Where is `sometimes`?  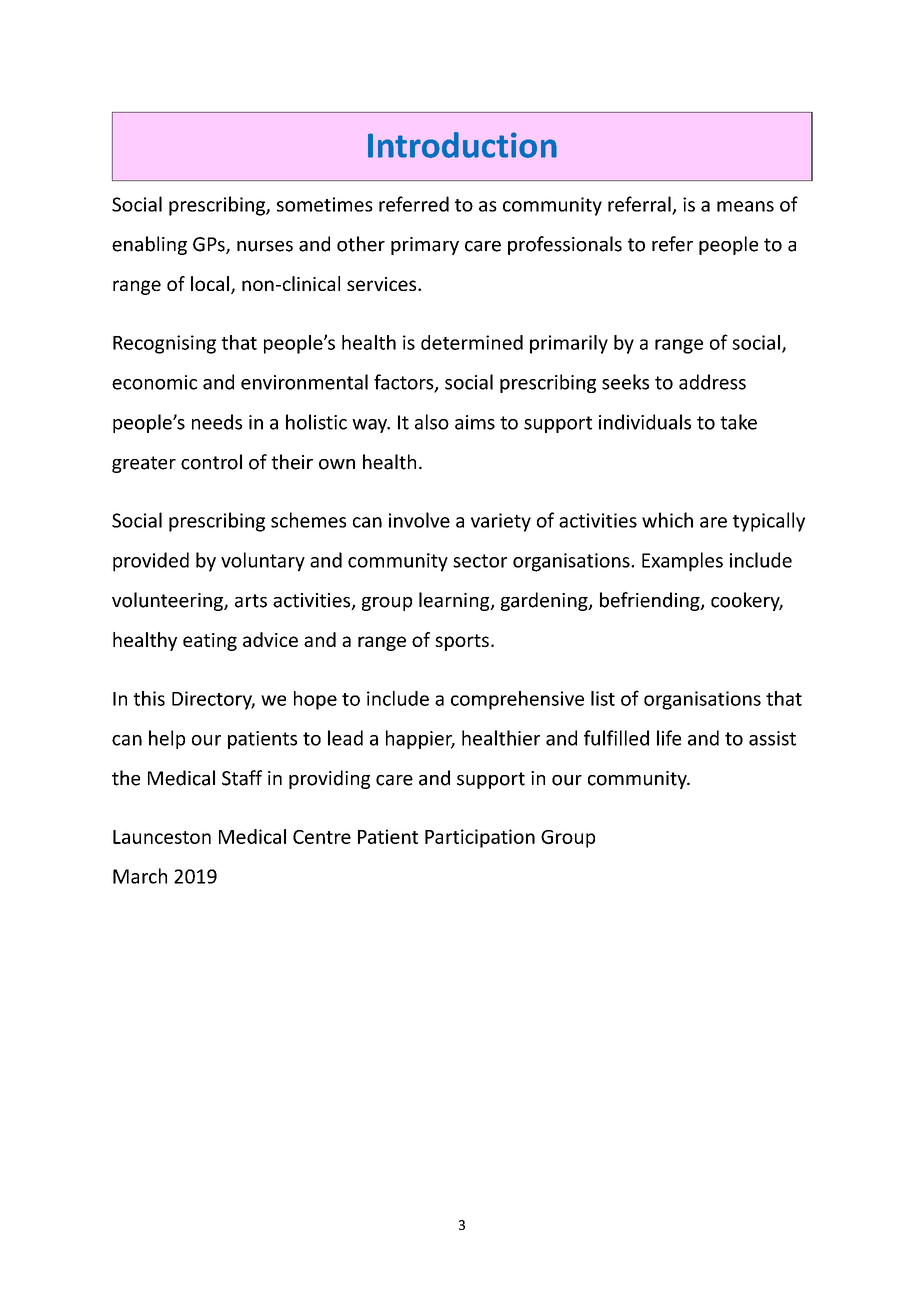 sometimes is located at coordinates (325, 204).
